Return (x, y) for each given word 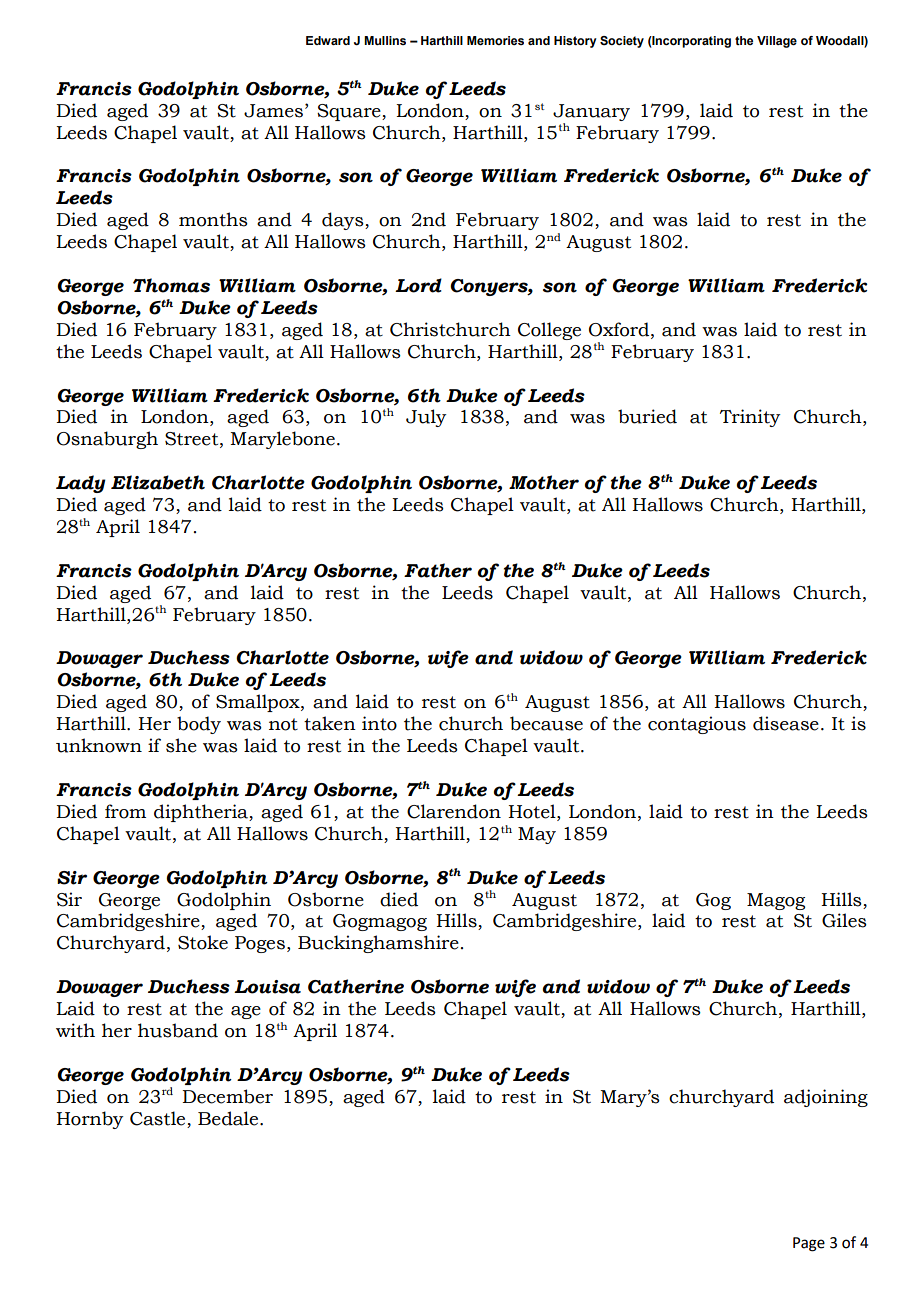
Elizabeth (158, 482)
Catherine (356, 986)
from (125, 811)
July (426, 418)
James (273, 111)
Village (777, 42)
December (227, 1096)
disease (786, 723)
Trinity (750, 418)
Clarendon (454, 811)
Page (809, 1244)
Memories (495, 40)
